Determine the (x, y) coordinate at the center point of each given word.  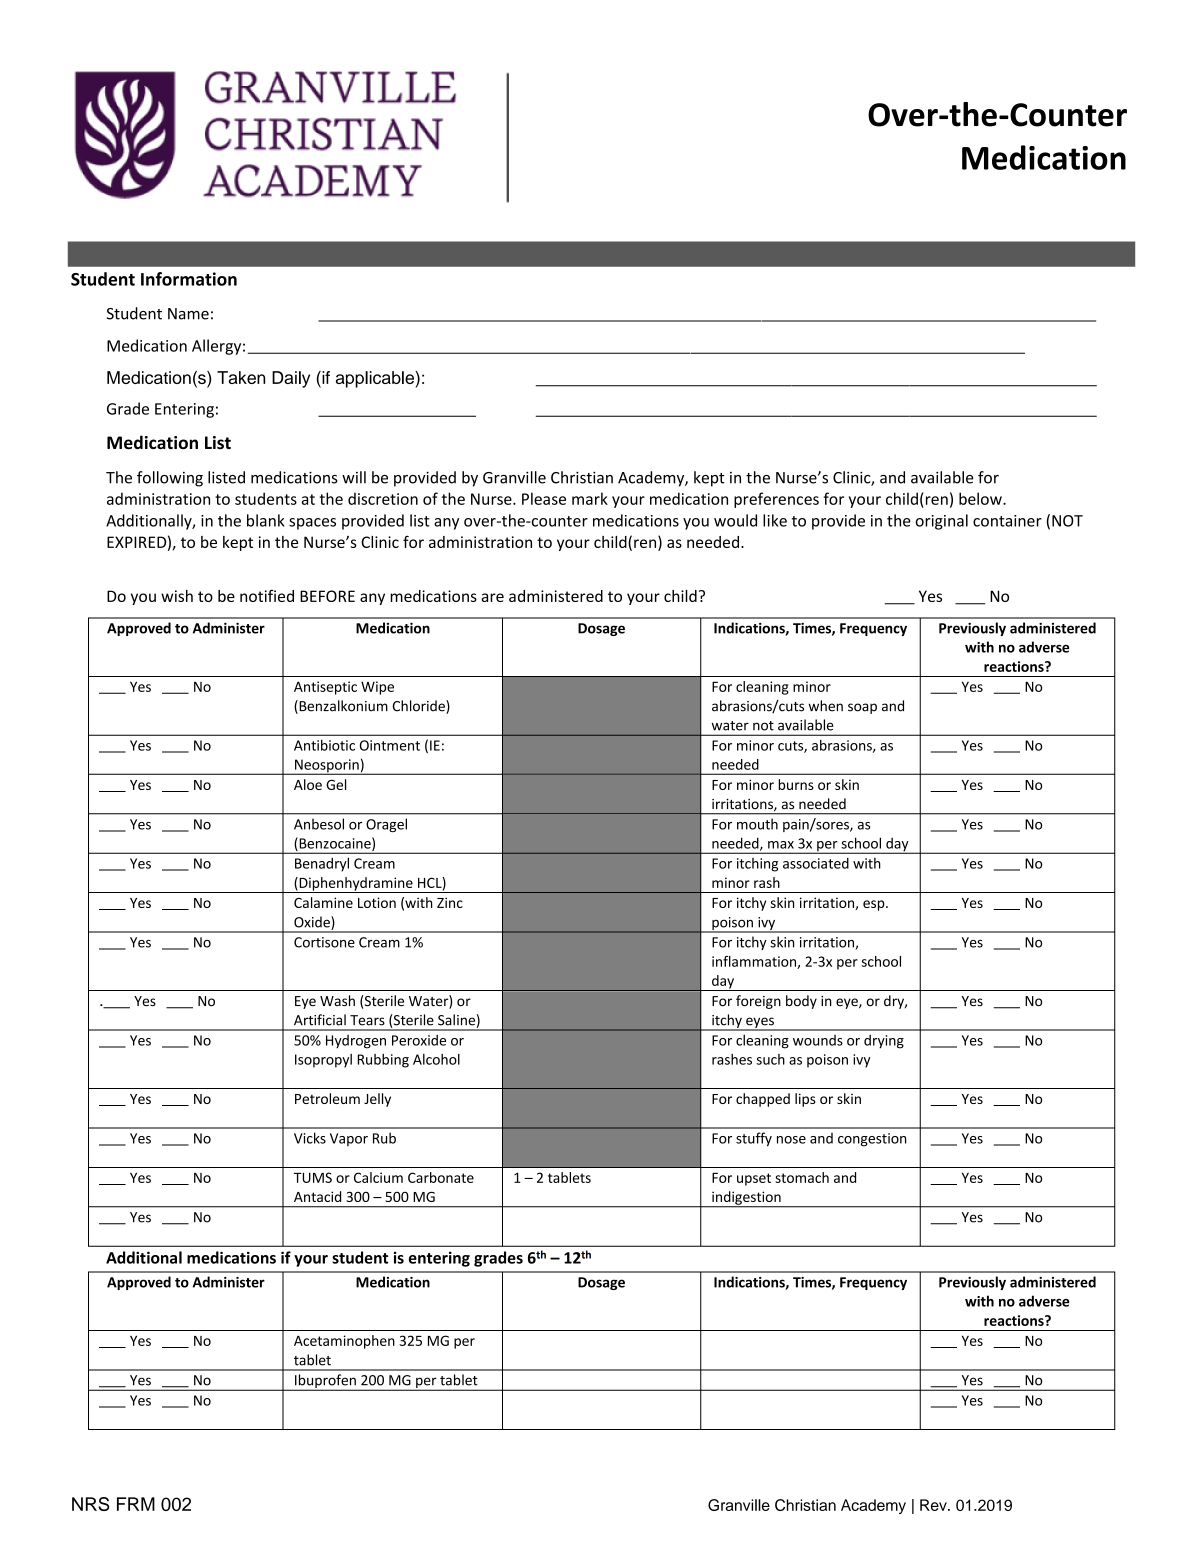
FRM (136, 1504)
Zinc (450, 902)
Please (544, 498)
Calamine (323, 902)
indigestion (746, 1199)
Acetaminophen (344, 1342)
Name (188, 314)
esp (875, 905)
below (981, 498)
